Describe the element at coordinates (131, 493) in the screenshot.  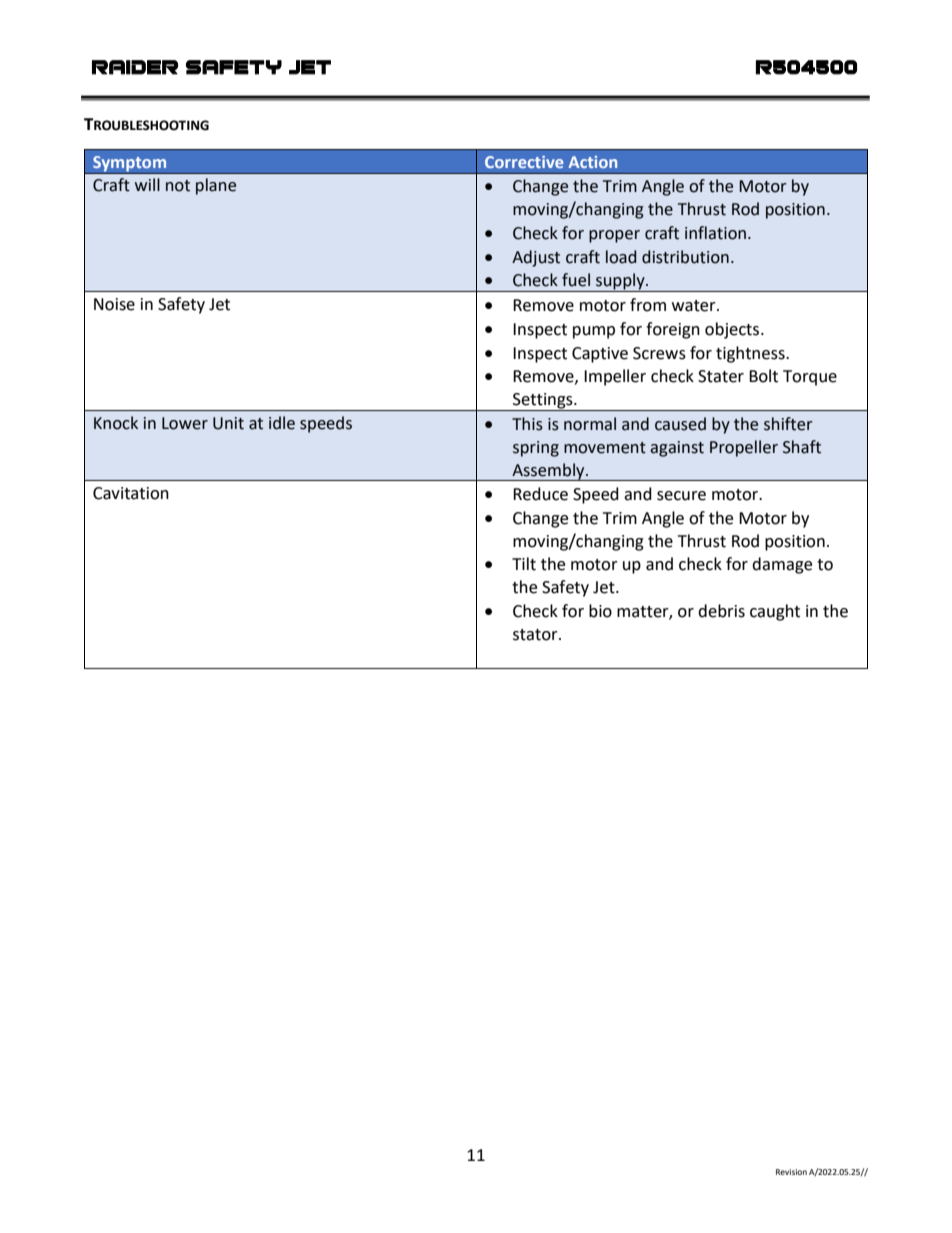
I see `Cavitation` at that location.
